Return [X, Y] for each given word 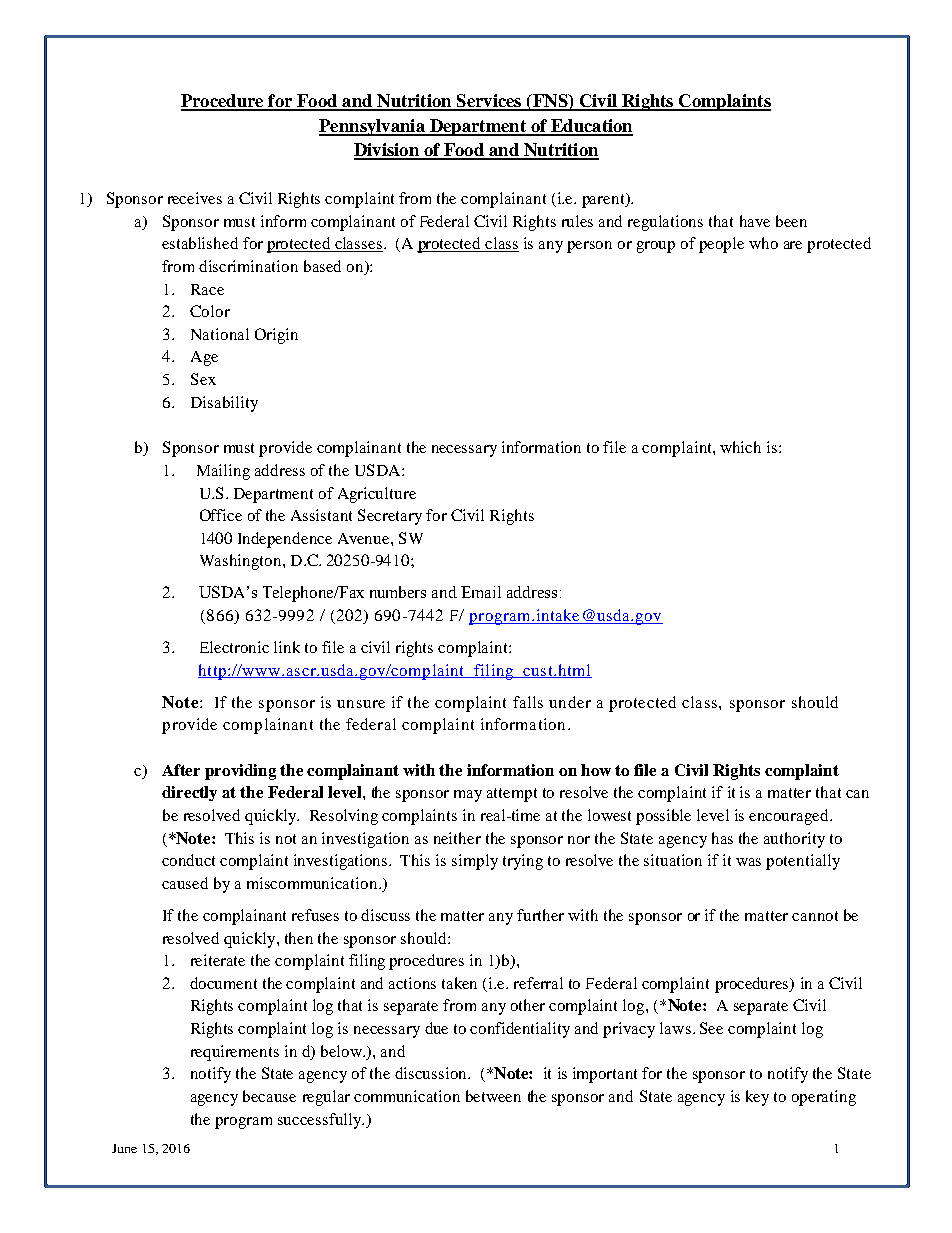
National [220, 334]
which [740, 447]
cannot [815, 916]
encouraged [790, 817]
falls [528, 702]
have [755, 221]
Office [221, 515]
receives [195, 198]
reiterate [218, 960]
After [181, 770]
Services [489, 102]
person [589, 247]
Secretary [390, 517]
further [540, 915]
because [269, 1096]
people [721, 245]
